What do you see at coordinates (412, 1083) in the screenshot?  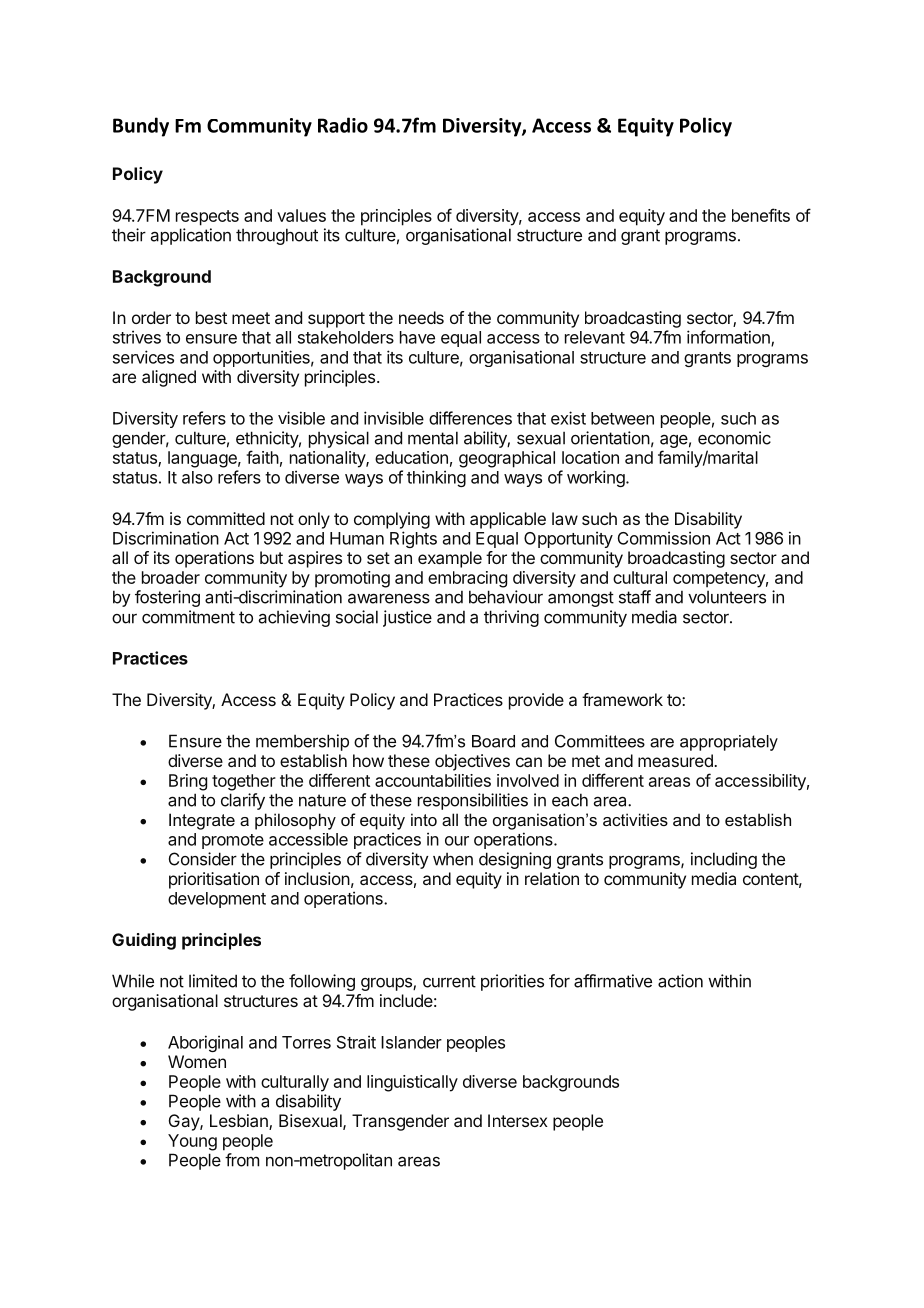 I see `linguistically` at bounding box center [412, 1083].
